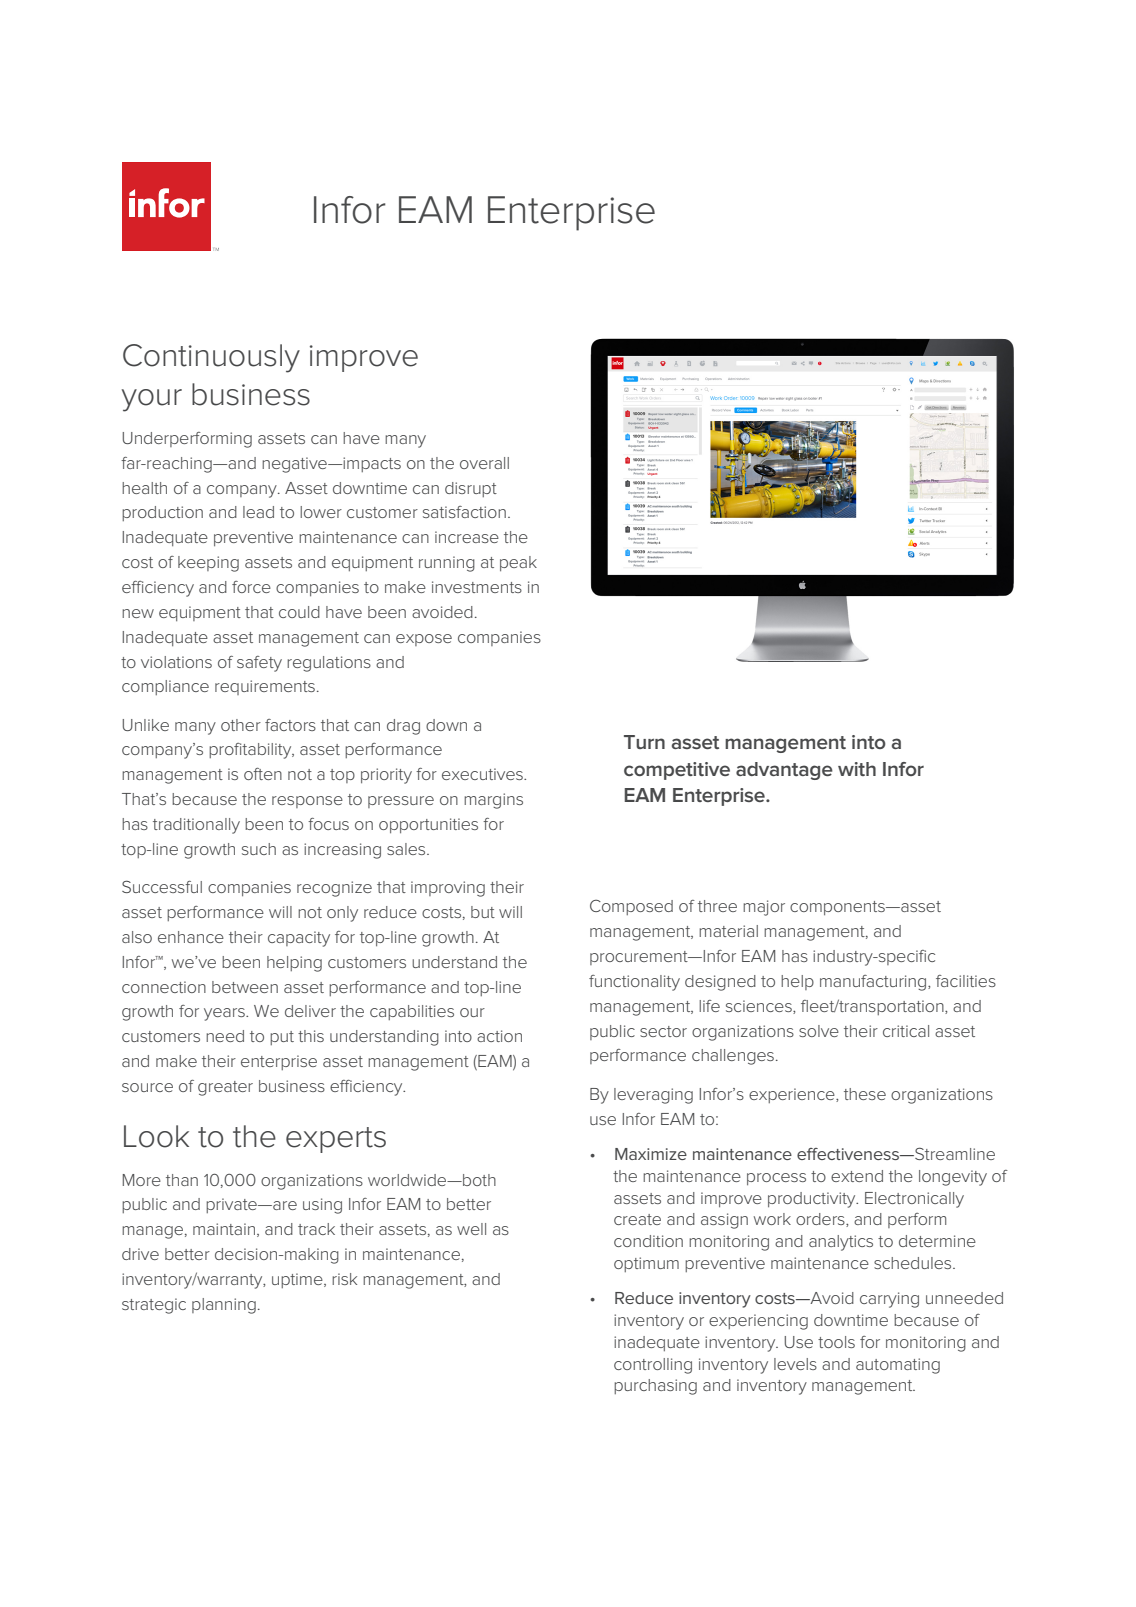 The image size is (1136, 1607). Describe the element at coordinates (857, 769) in the document. I see `with` at that location.
